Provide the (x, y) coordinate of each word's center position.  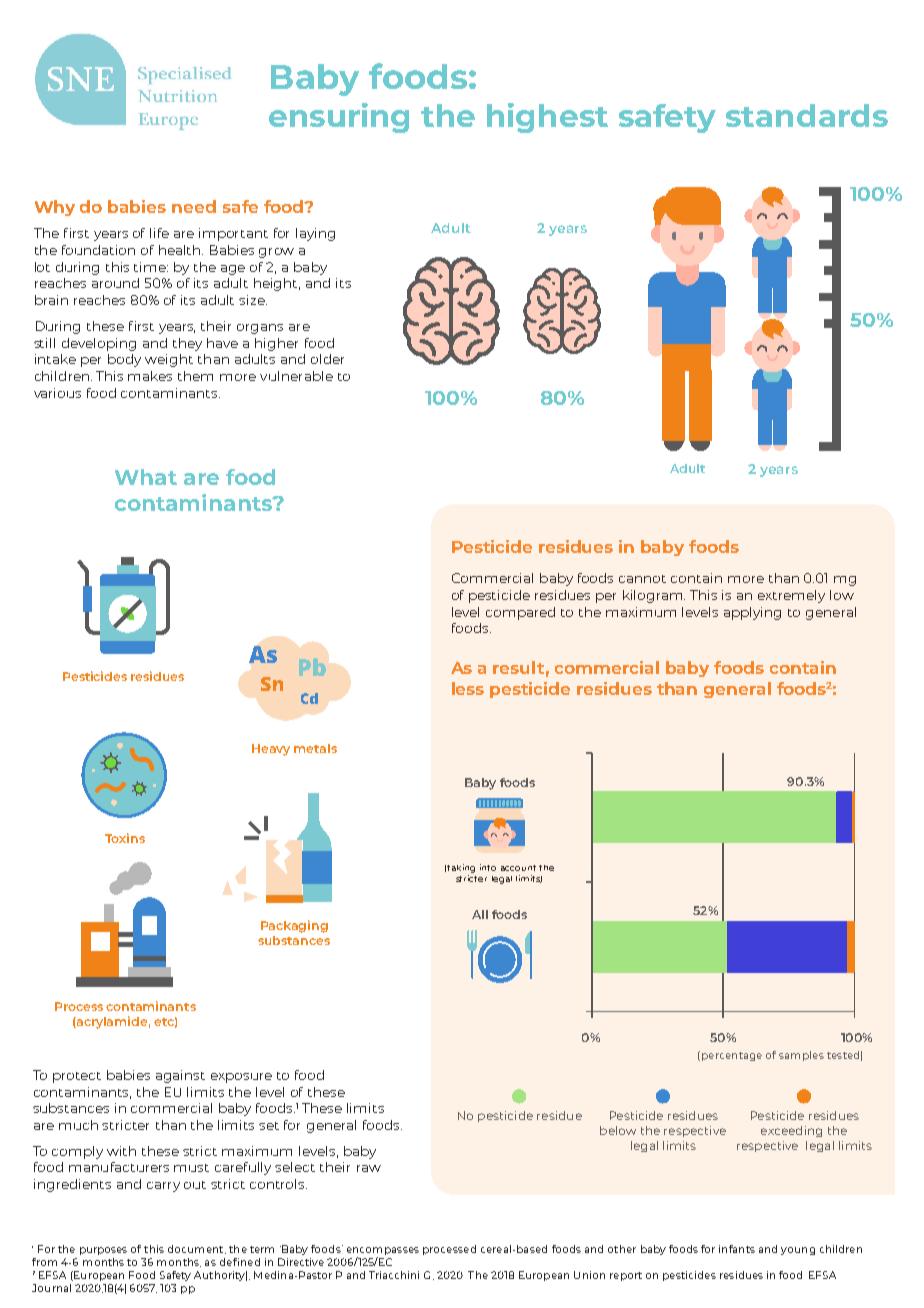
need (194, 206)
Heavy (271, 750)
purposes (103, 1251)
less (468, 688)
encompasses (383, 1251)
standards (807, 115)
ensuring (339, 118)
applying (752, 613)
